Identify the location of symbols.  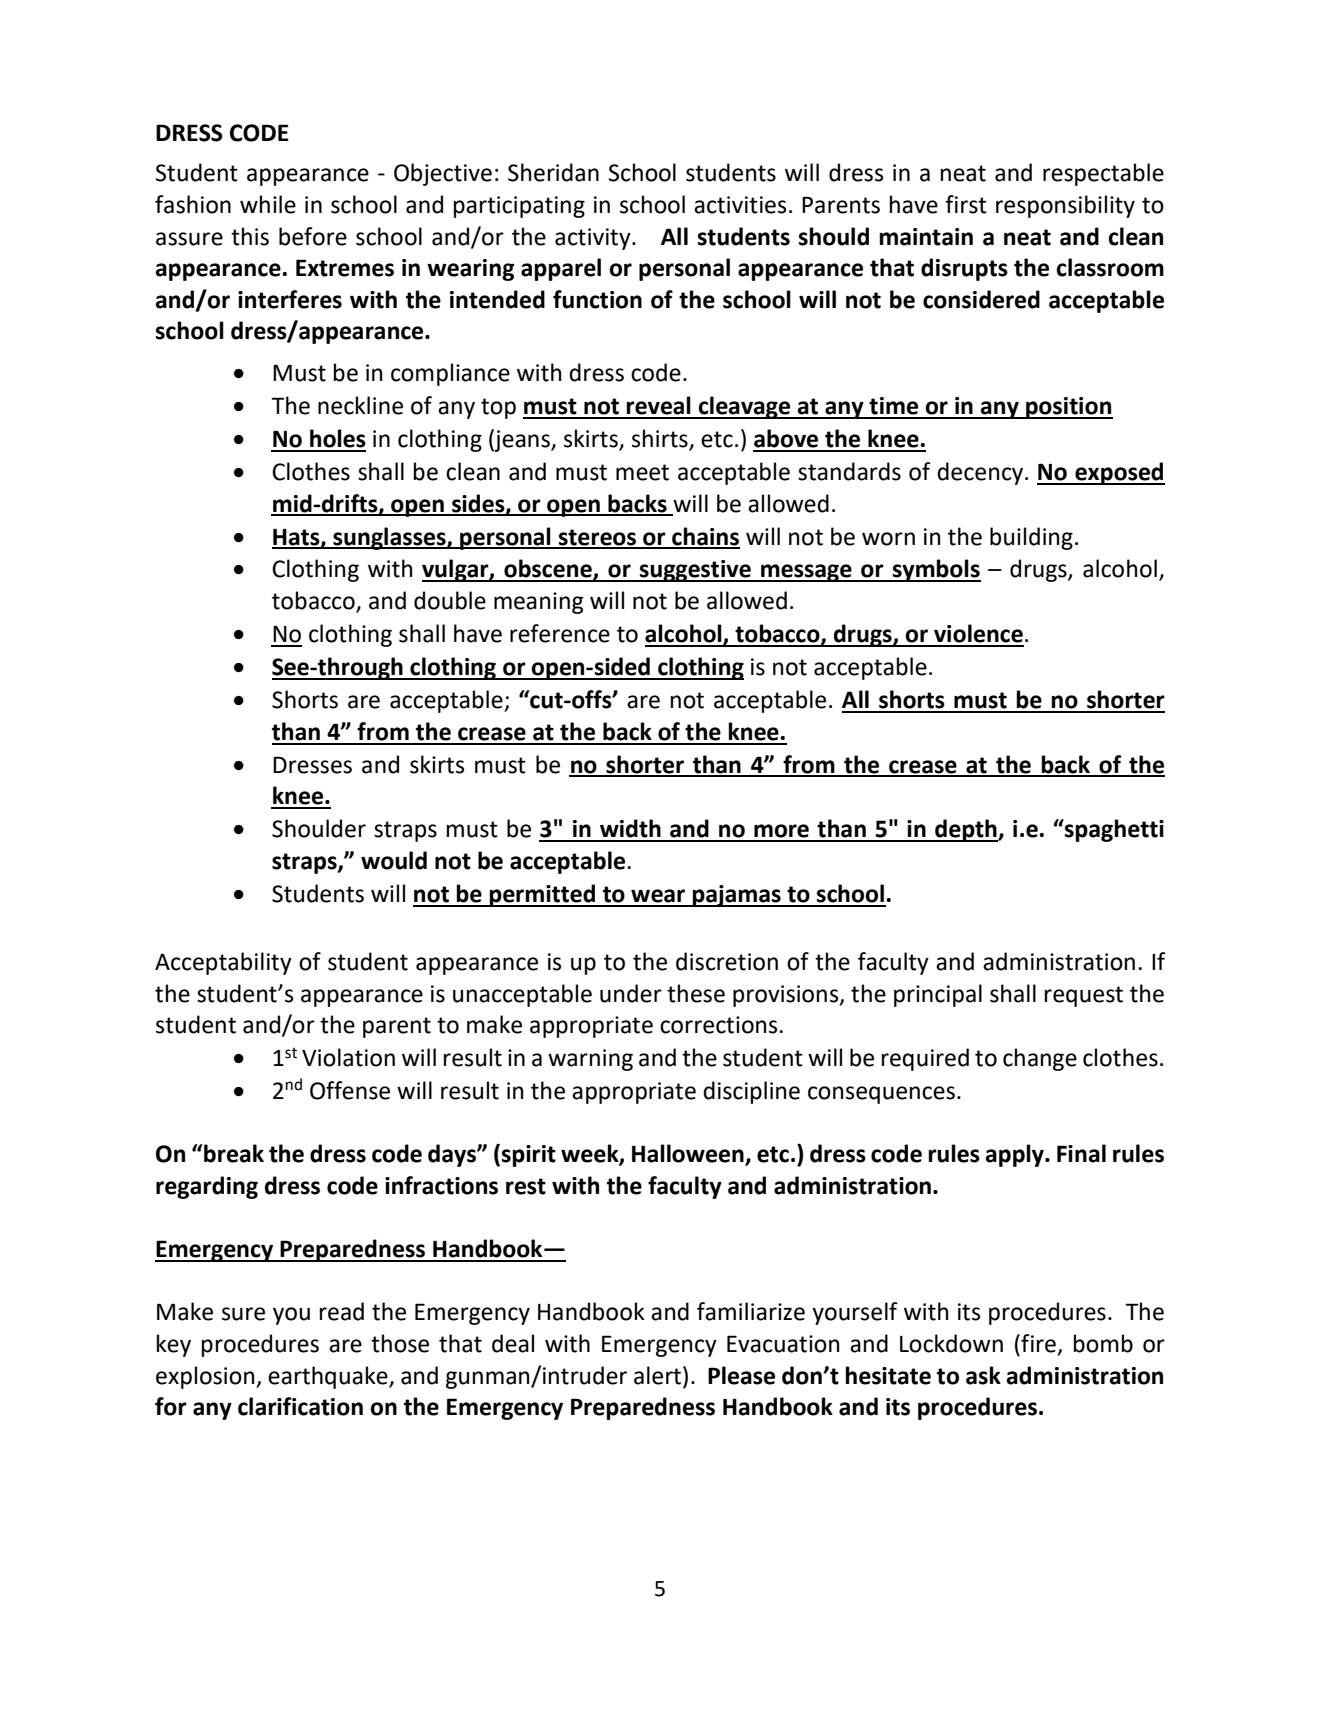
(936, 570).
